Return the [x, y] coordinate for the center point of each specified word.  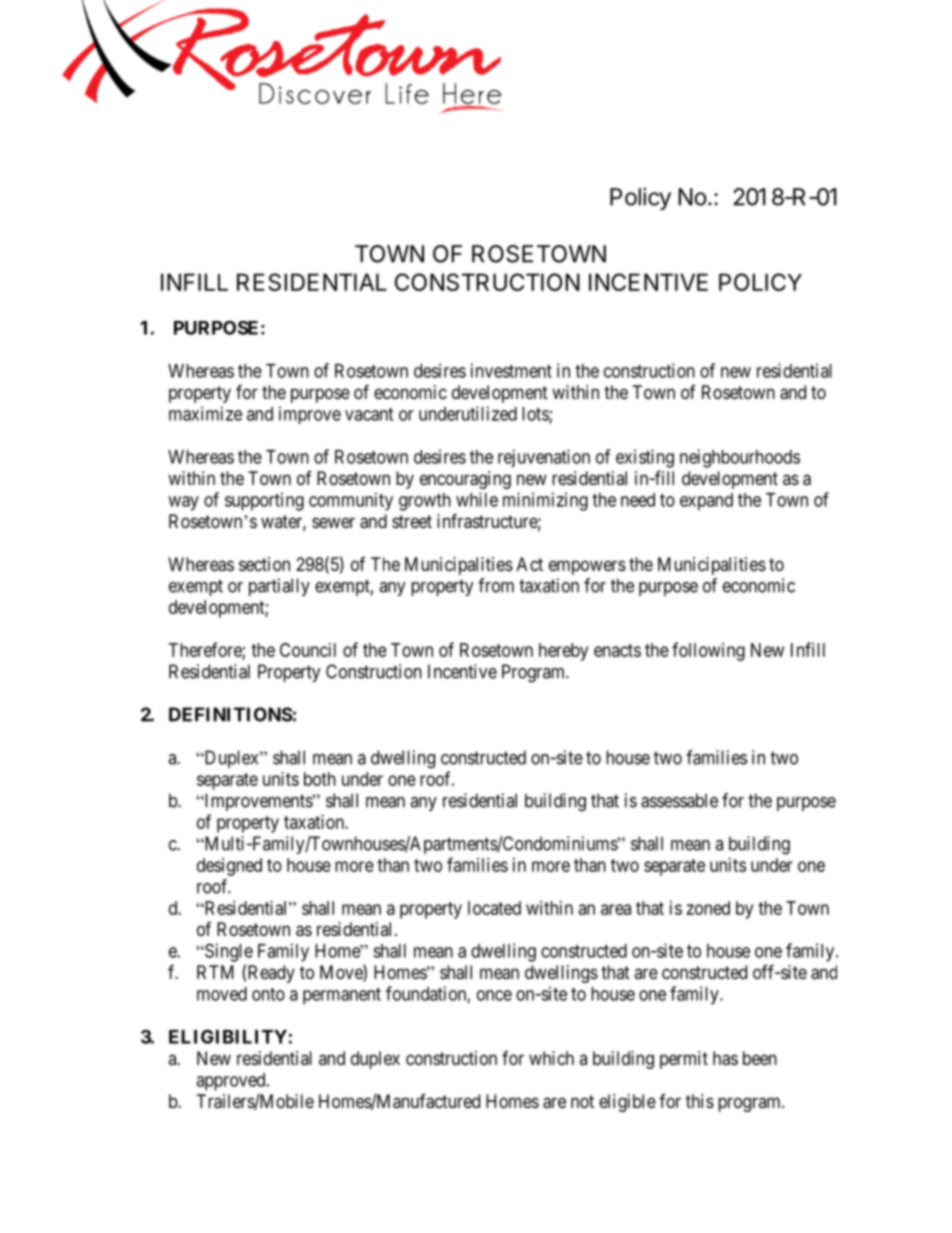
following [708, 651]
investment [511, 370]
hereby [563, 652]
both [320, 779]
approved [232, 1082]
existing [645, 458]
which [551, 1058]
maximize [205, 413]
